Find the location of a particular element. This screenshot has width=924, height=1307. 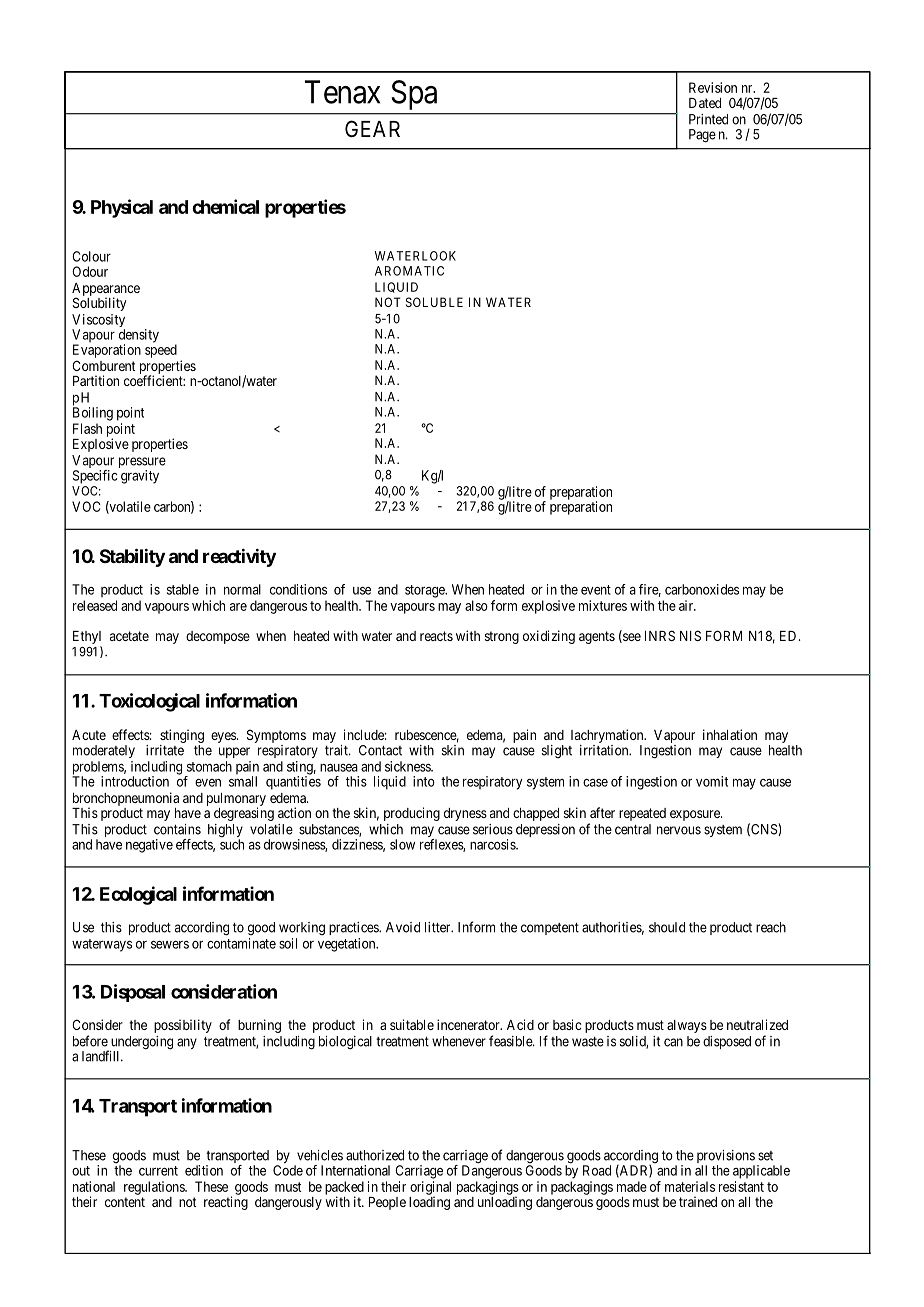

air is located at coordinates (687, 605).
